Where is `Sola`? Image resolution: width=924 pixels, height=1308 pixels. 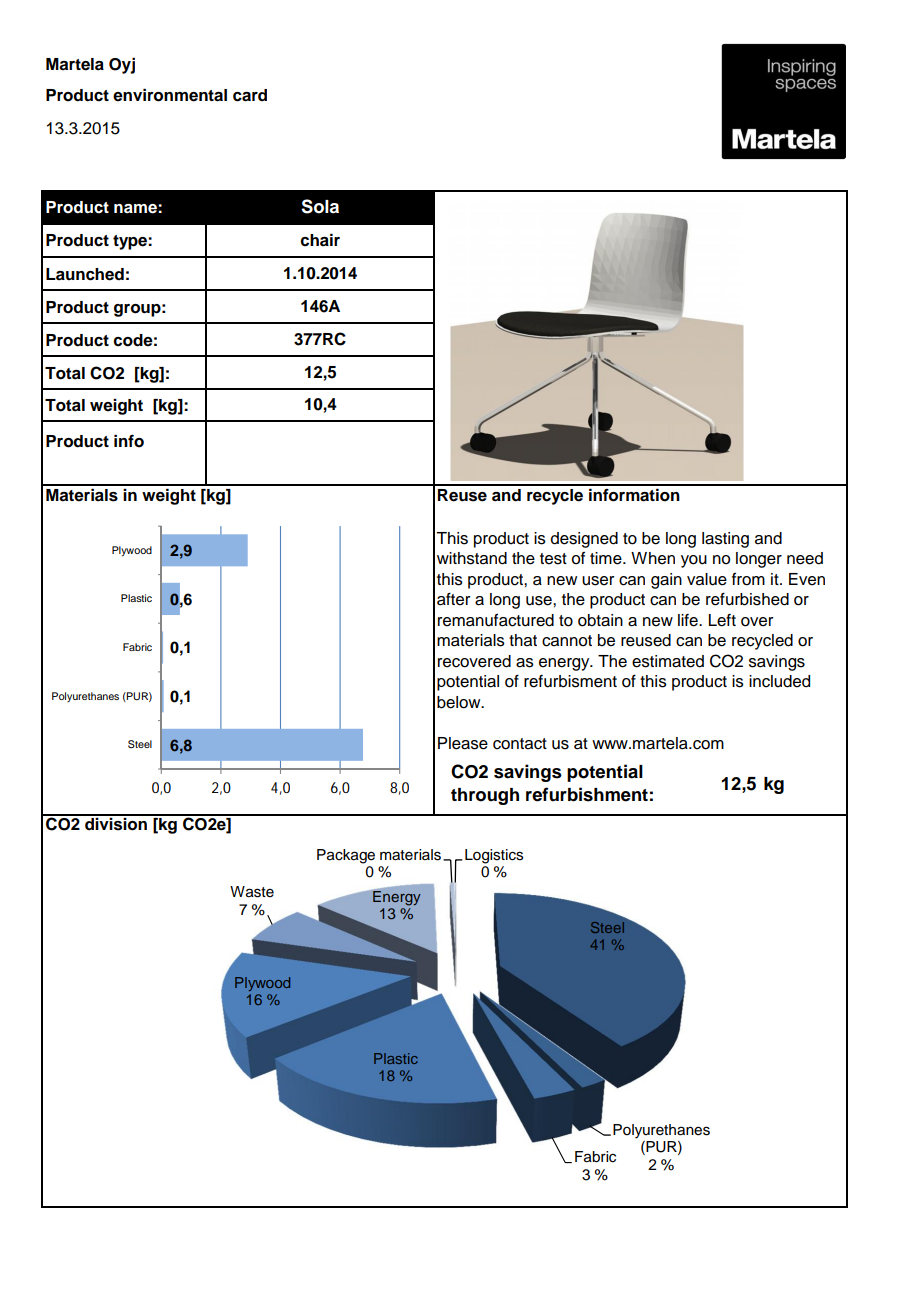
Sola is located at coordinates (320, 206).
